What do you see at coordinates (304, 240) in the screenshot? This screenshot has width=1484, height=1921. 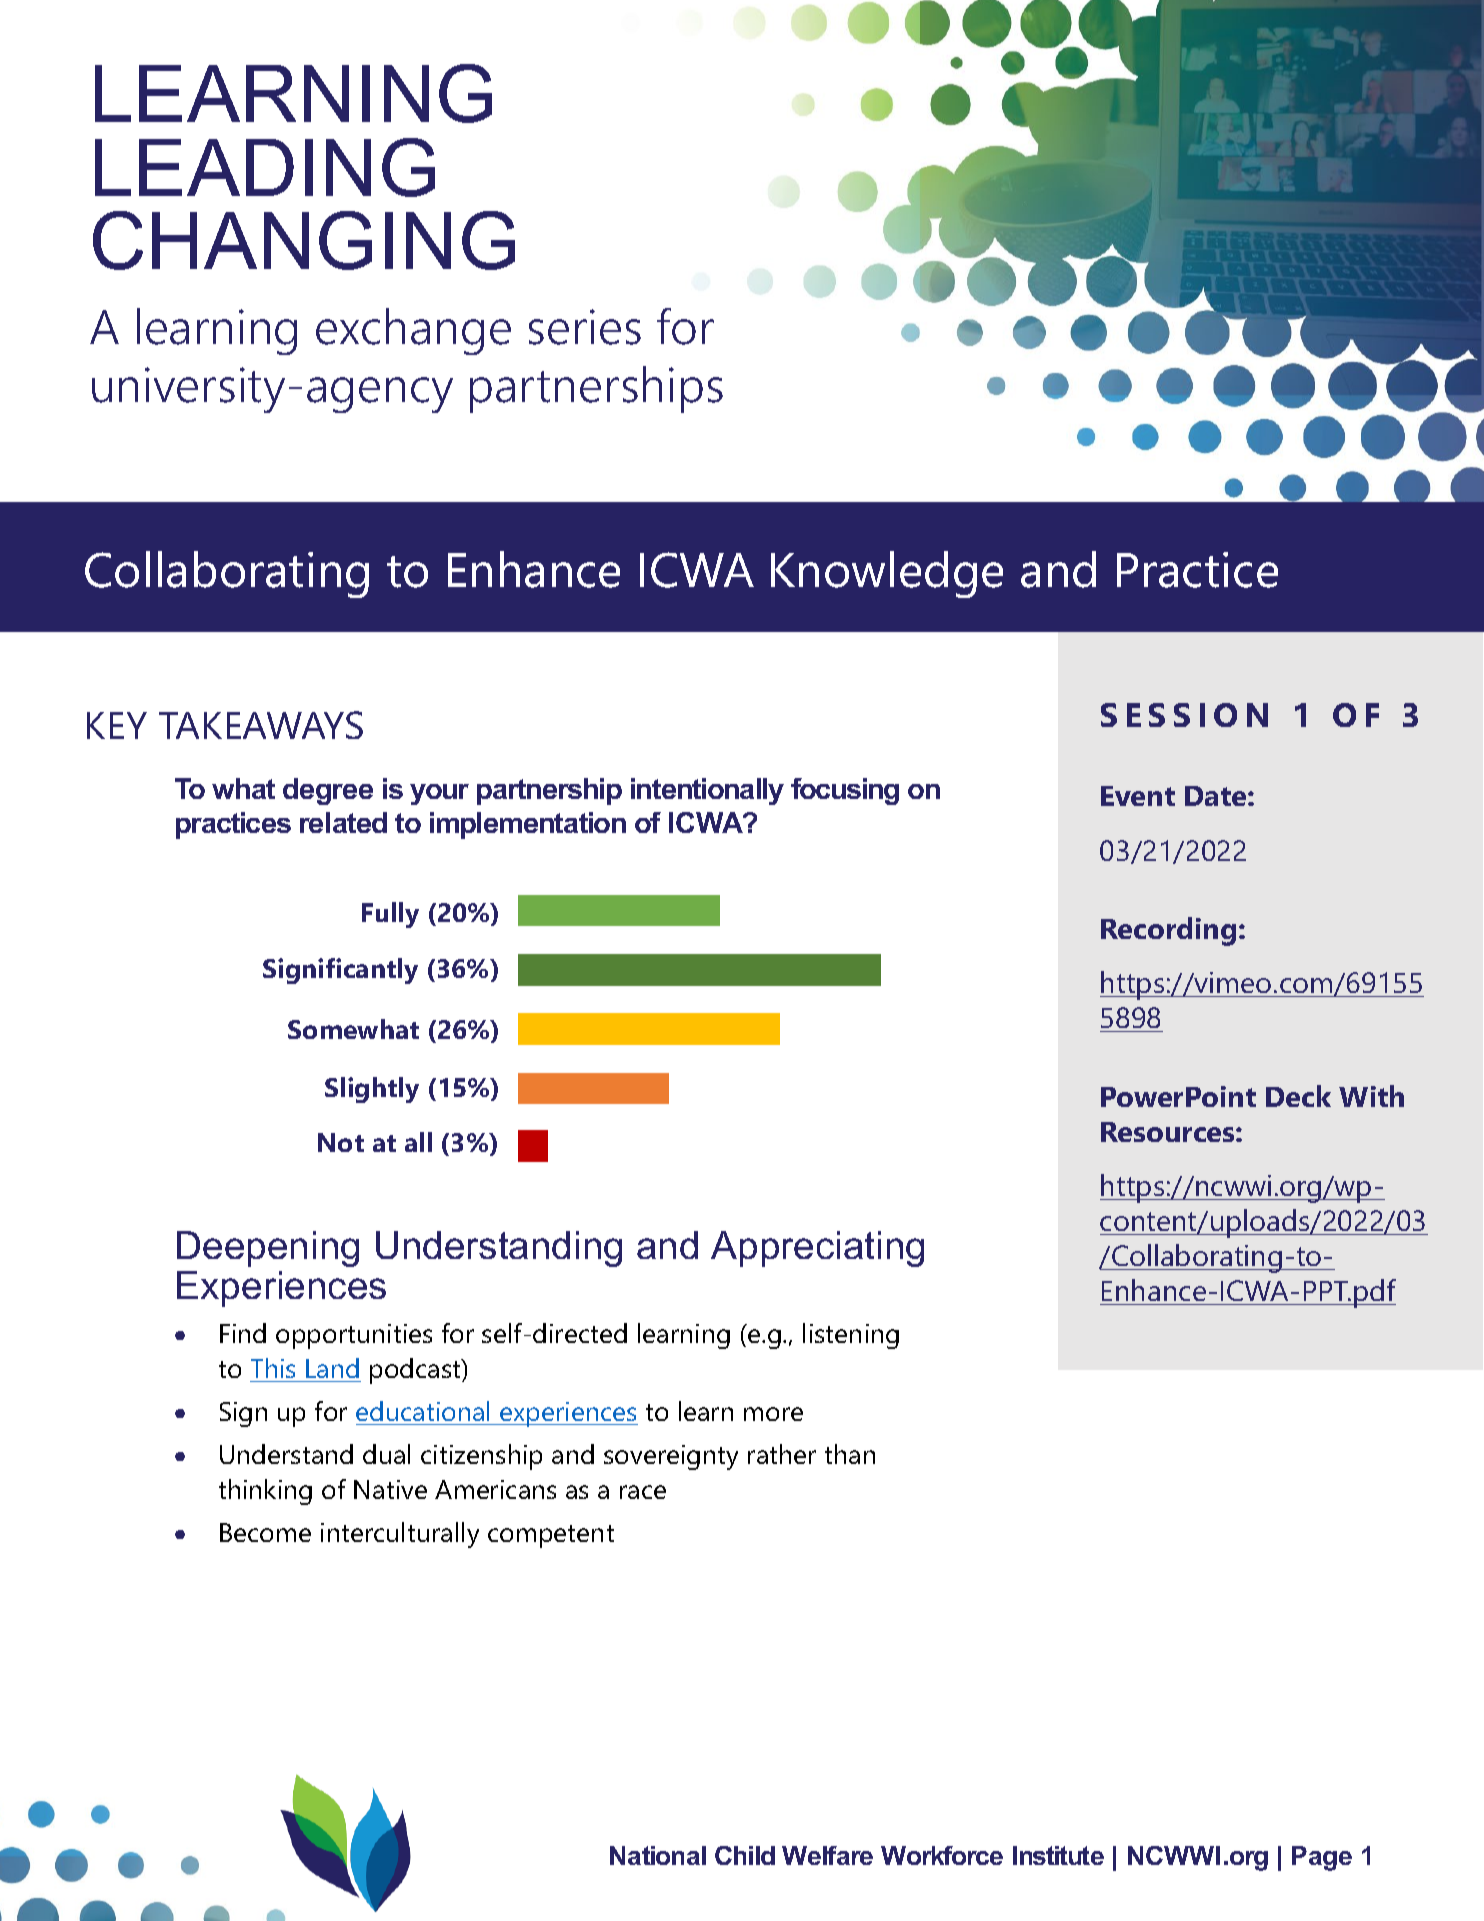 I see `CHANGING` at bounding box center [304, 240].
